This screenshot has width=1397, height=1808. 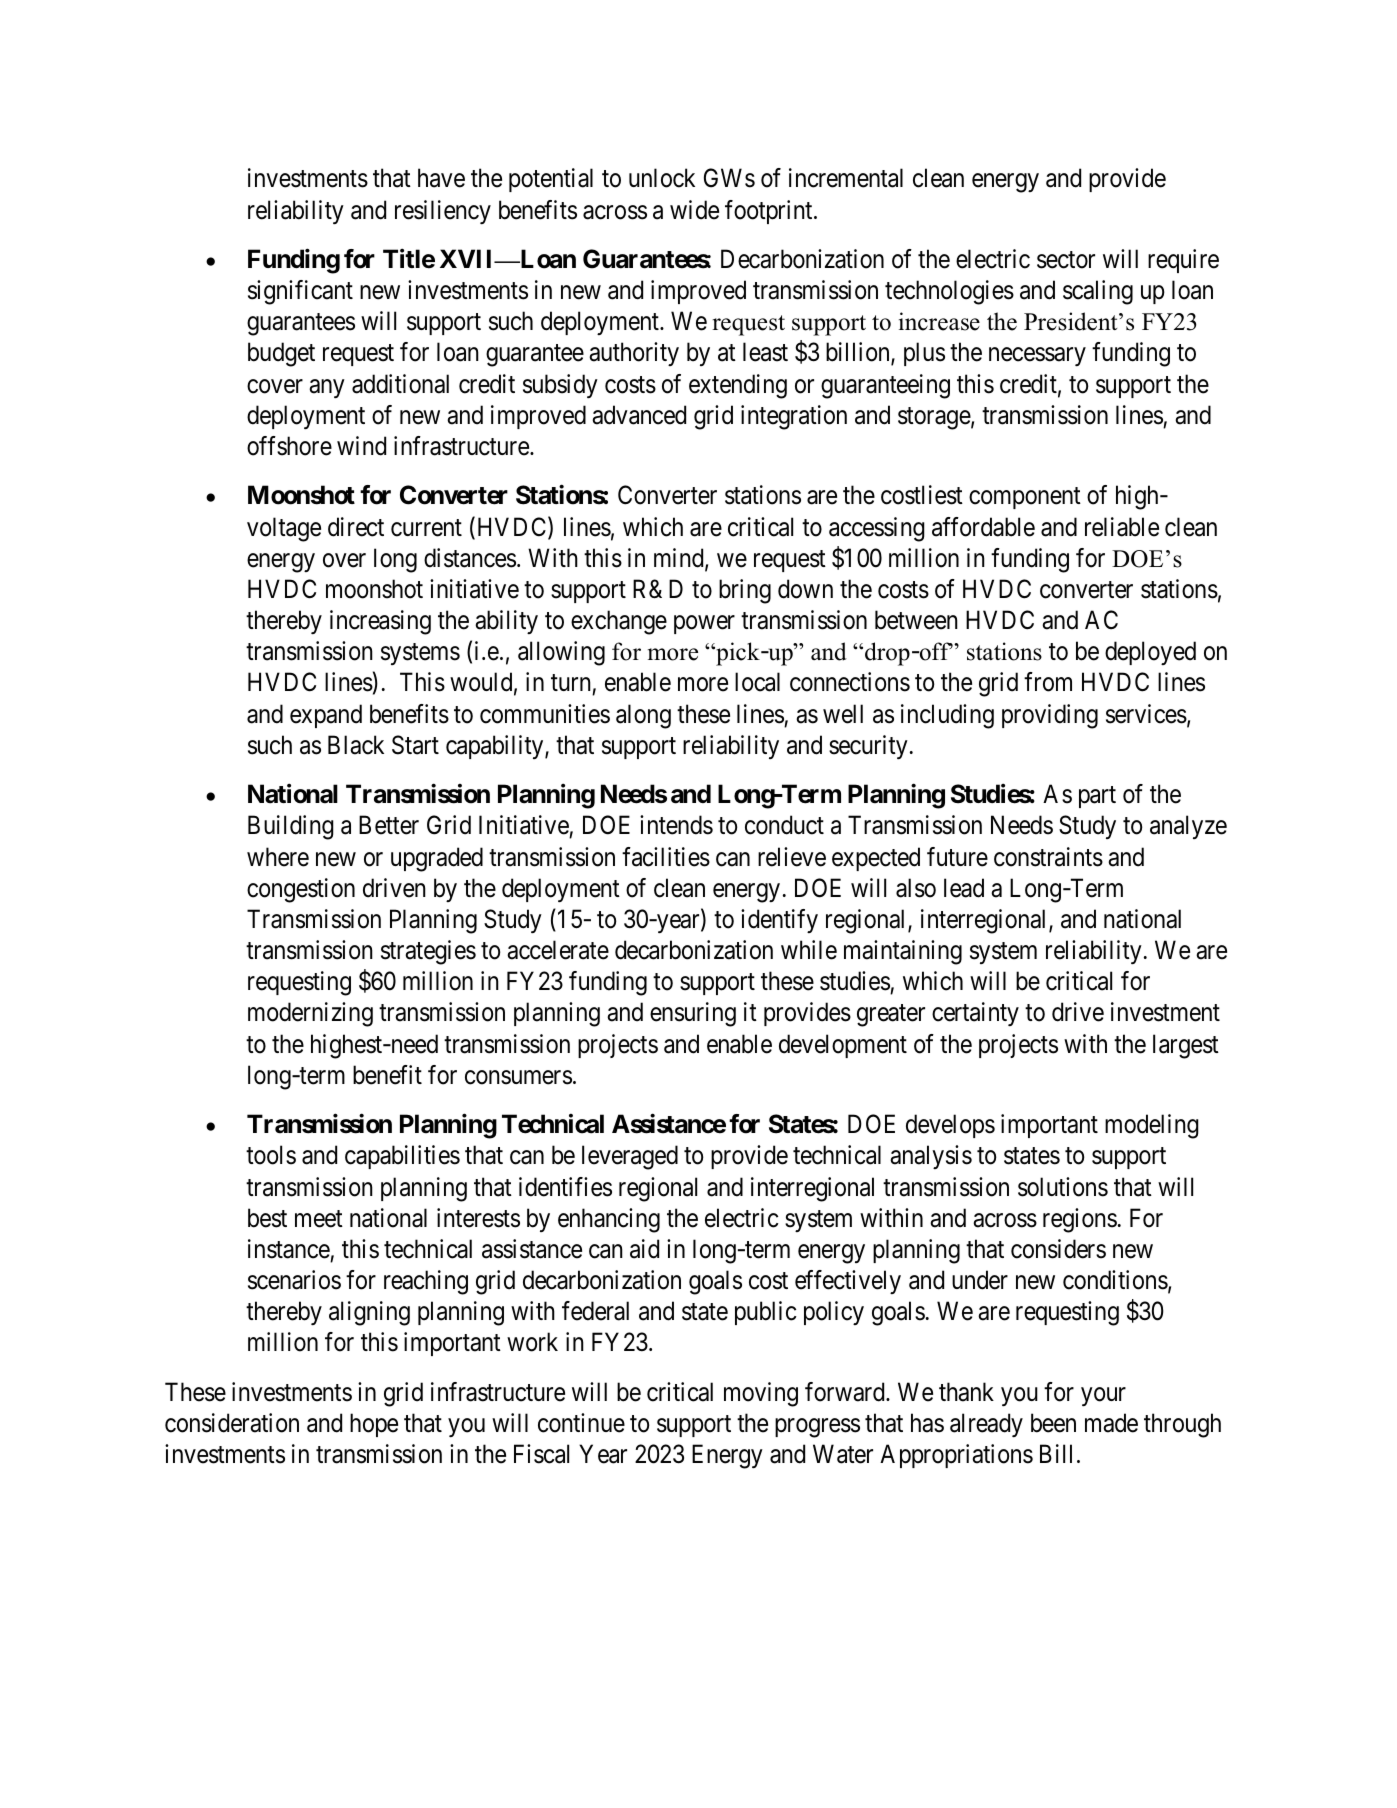 I want to click on resiliency, so click(x=443, y=212).
